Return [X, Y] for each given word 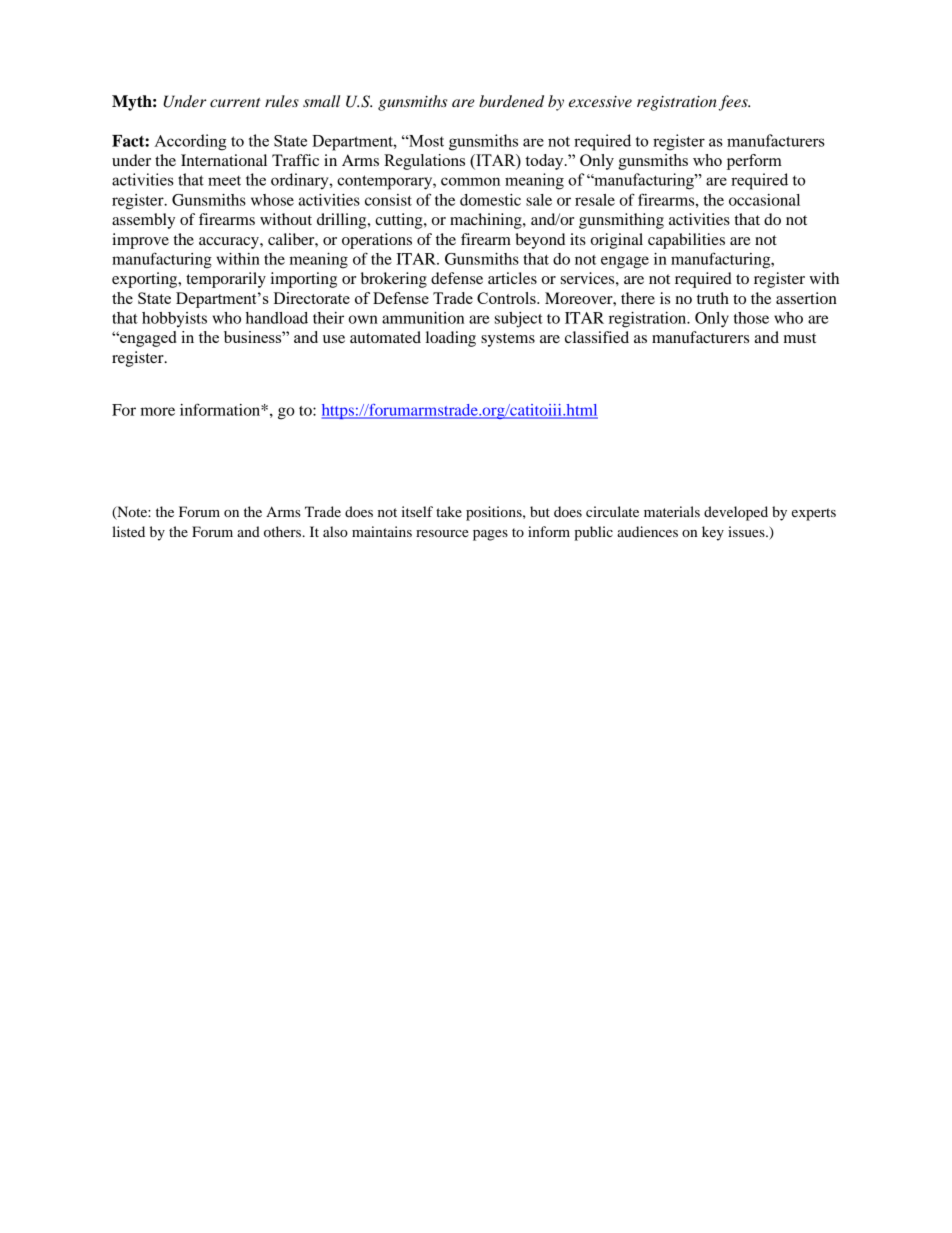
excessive [600, 101]
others [284, 531]
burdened [511, 101]
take [449, 511]
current [235, 102]
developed [736, 513]
